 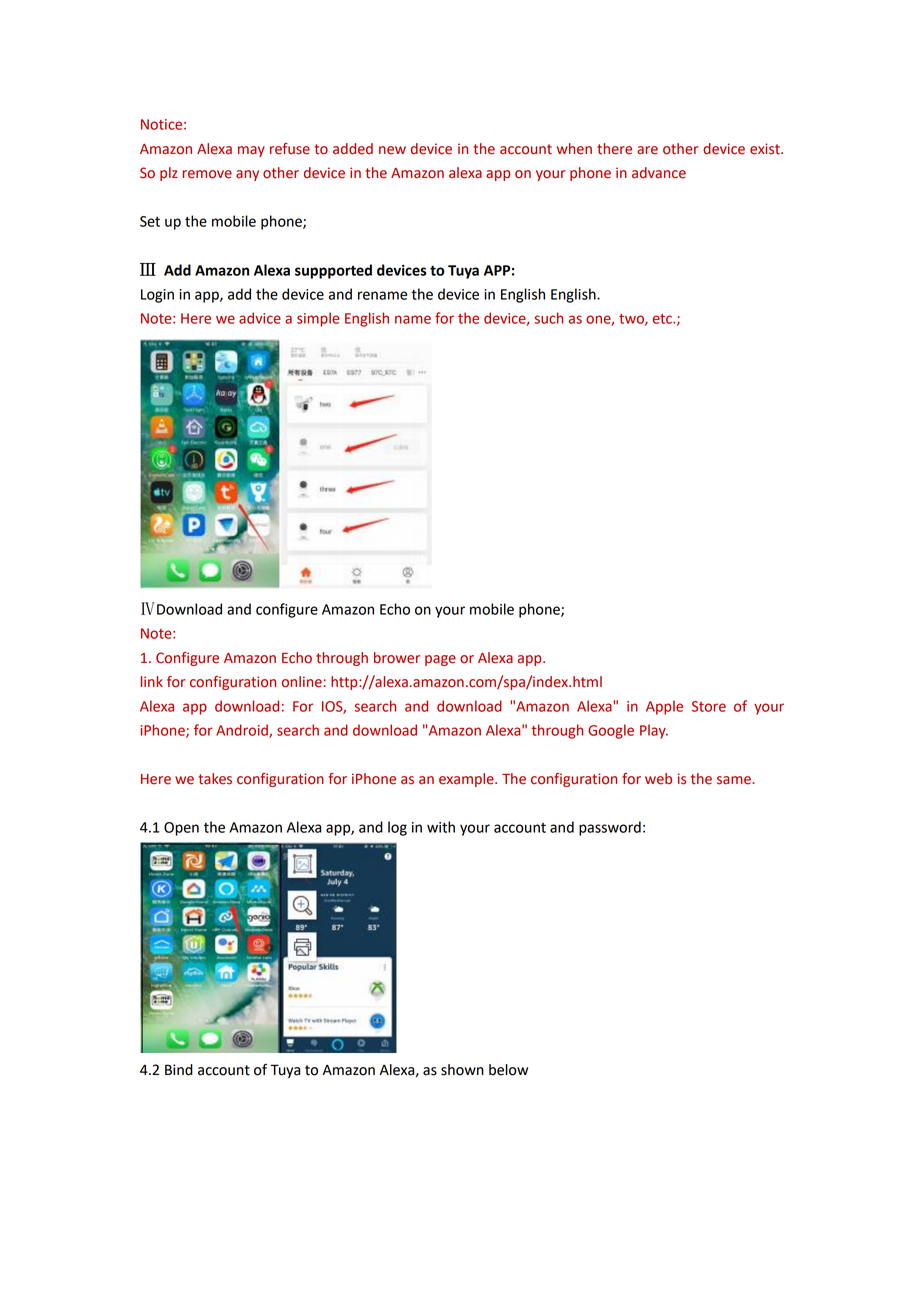 What do you see at coordinates (392, 150) in the document?
I see `new` at bounding box center [392, 150].
